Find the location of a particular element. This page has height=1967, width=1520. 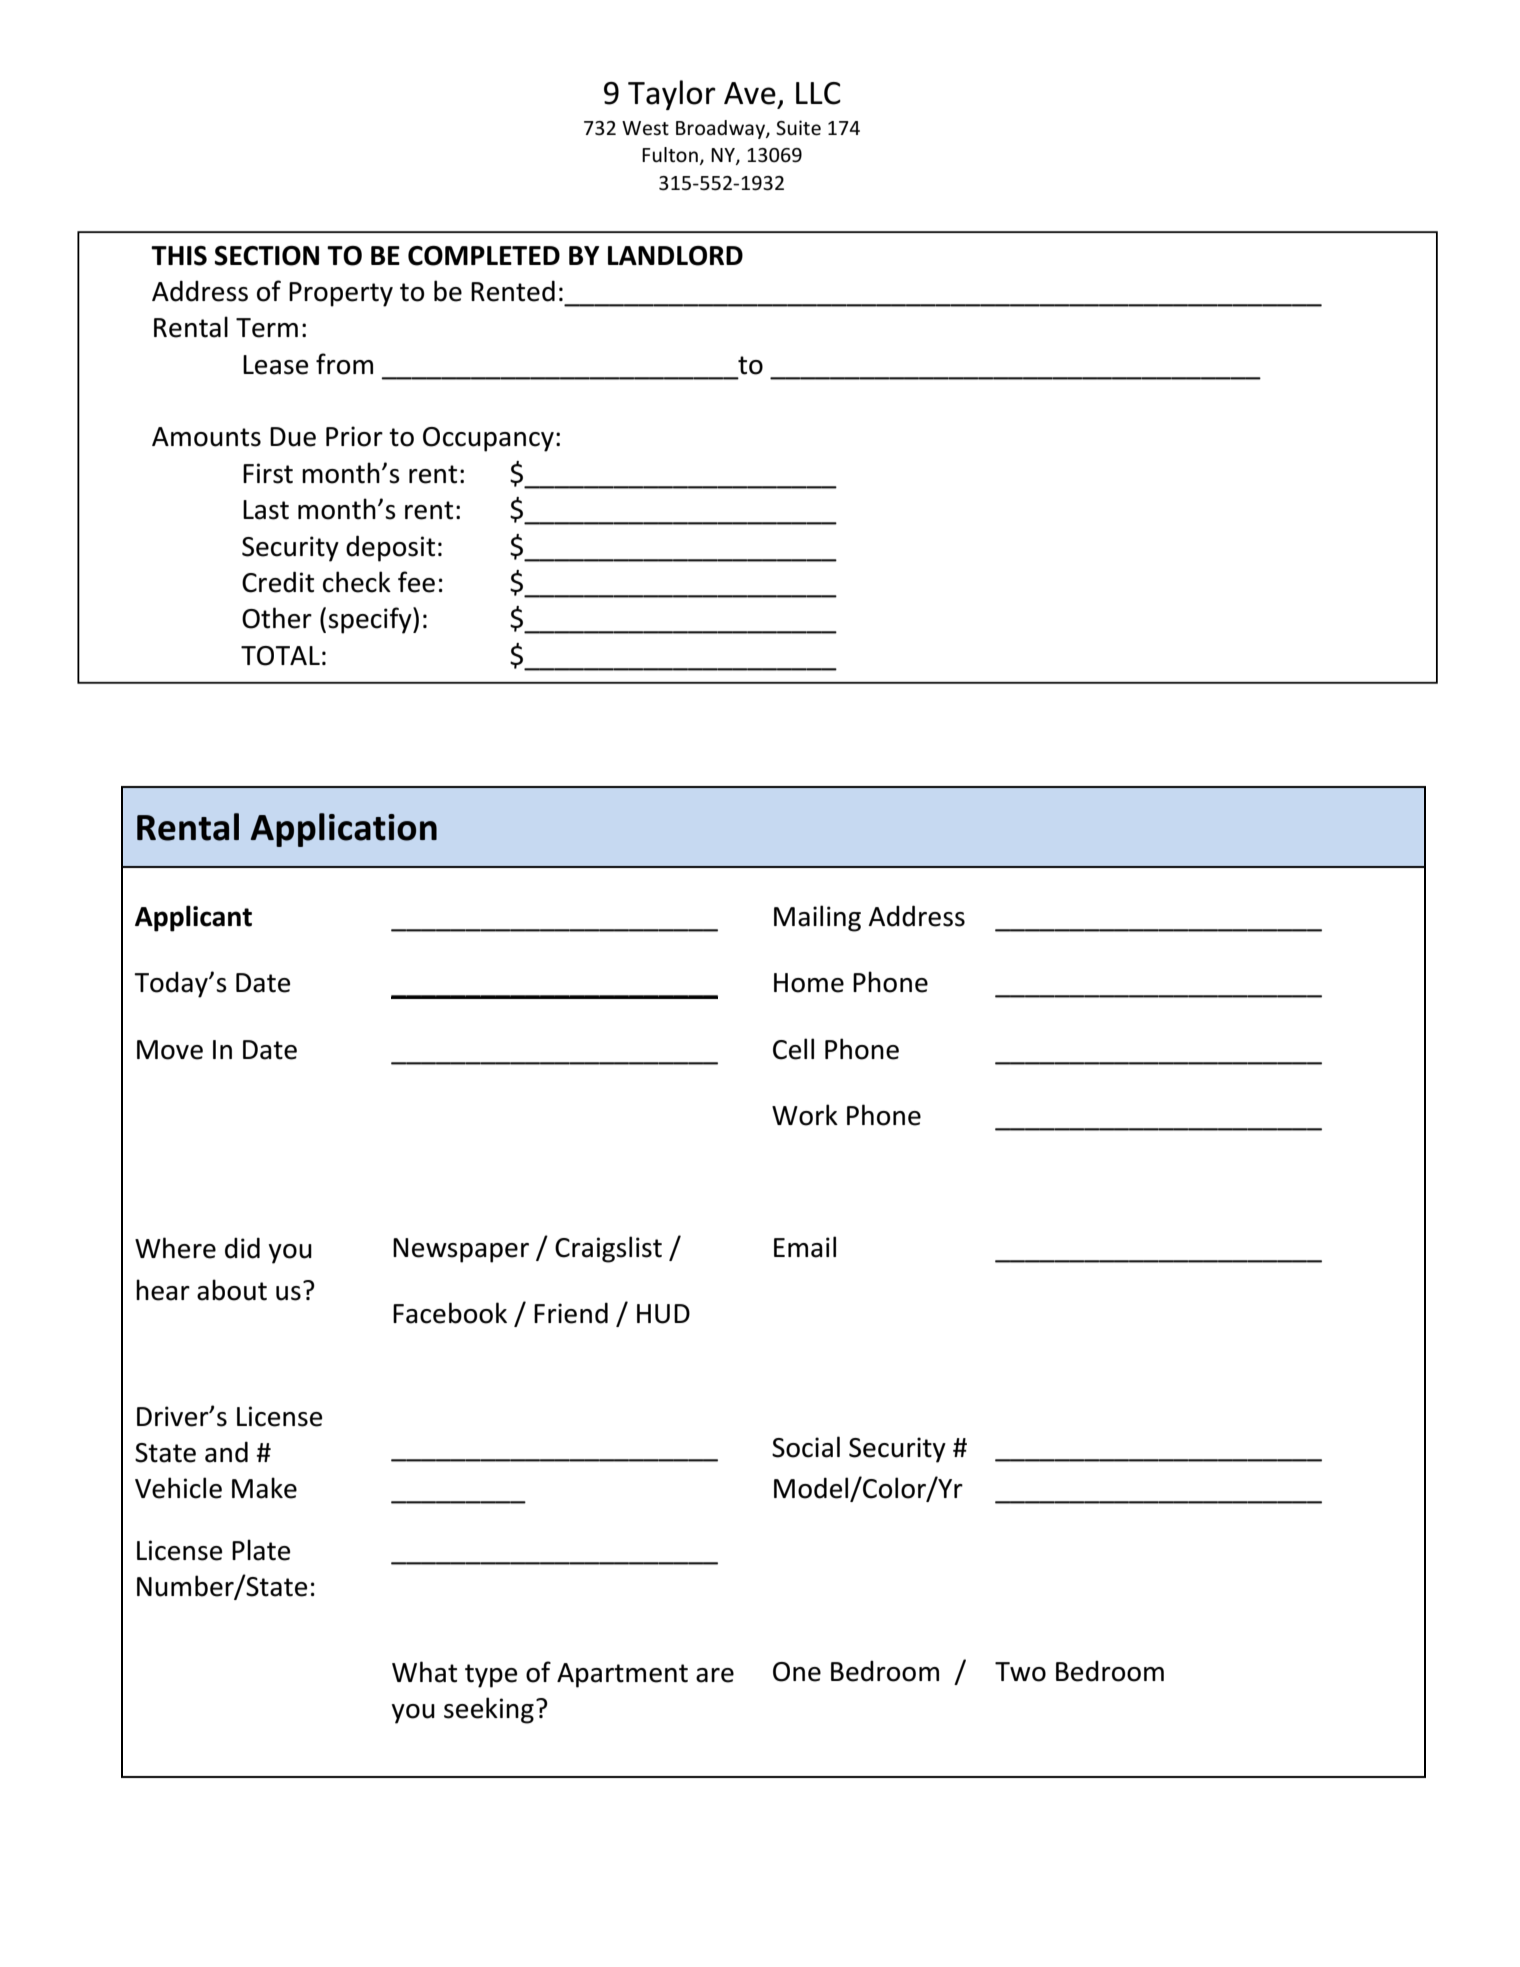

Occupancy is located at coordinates (488, 439).
